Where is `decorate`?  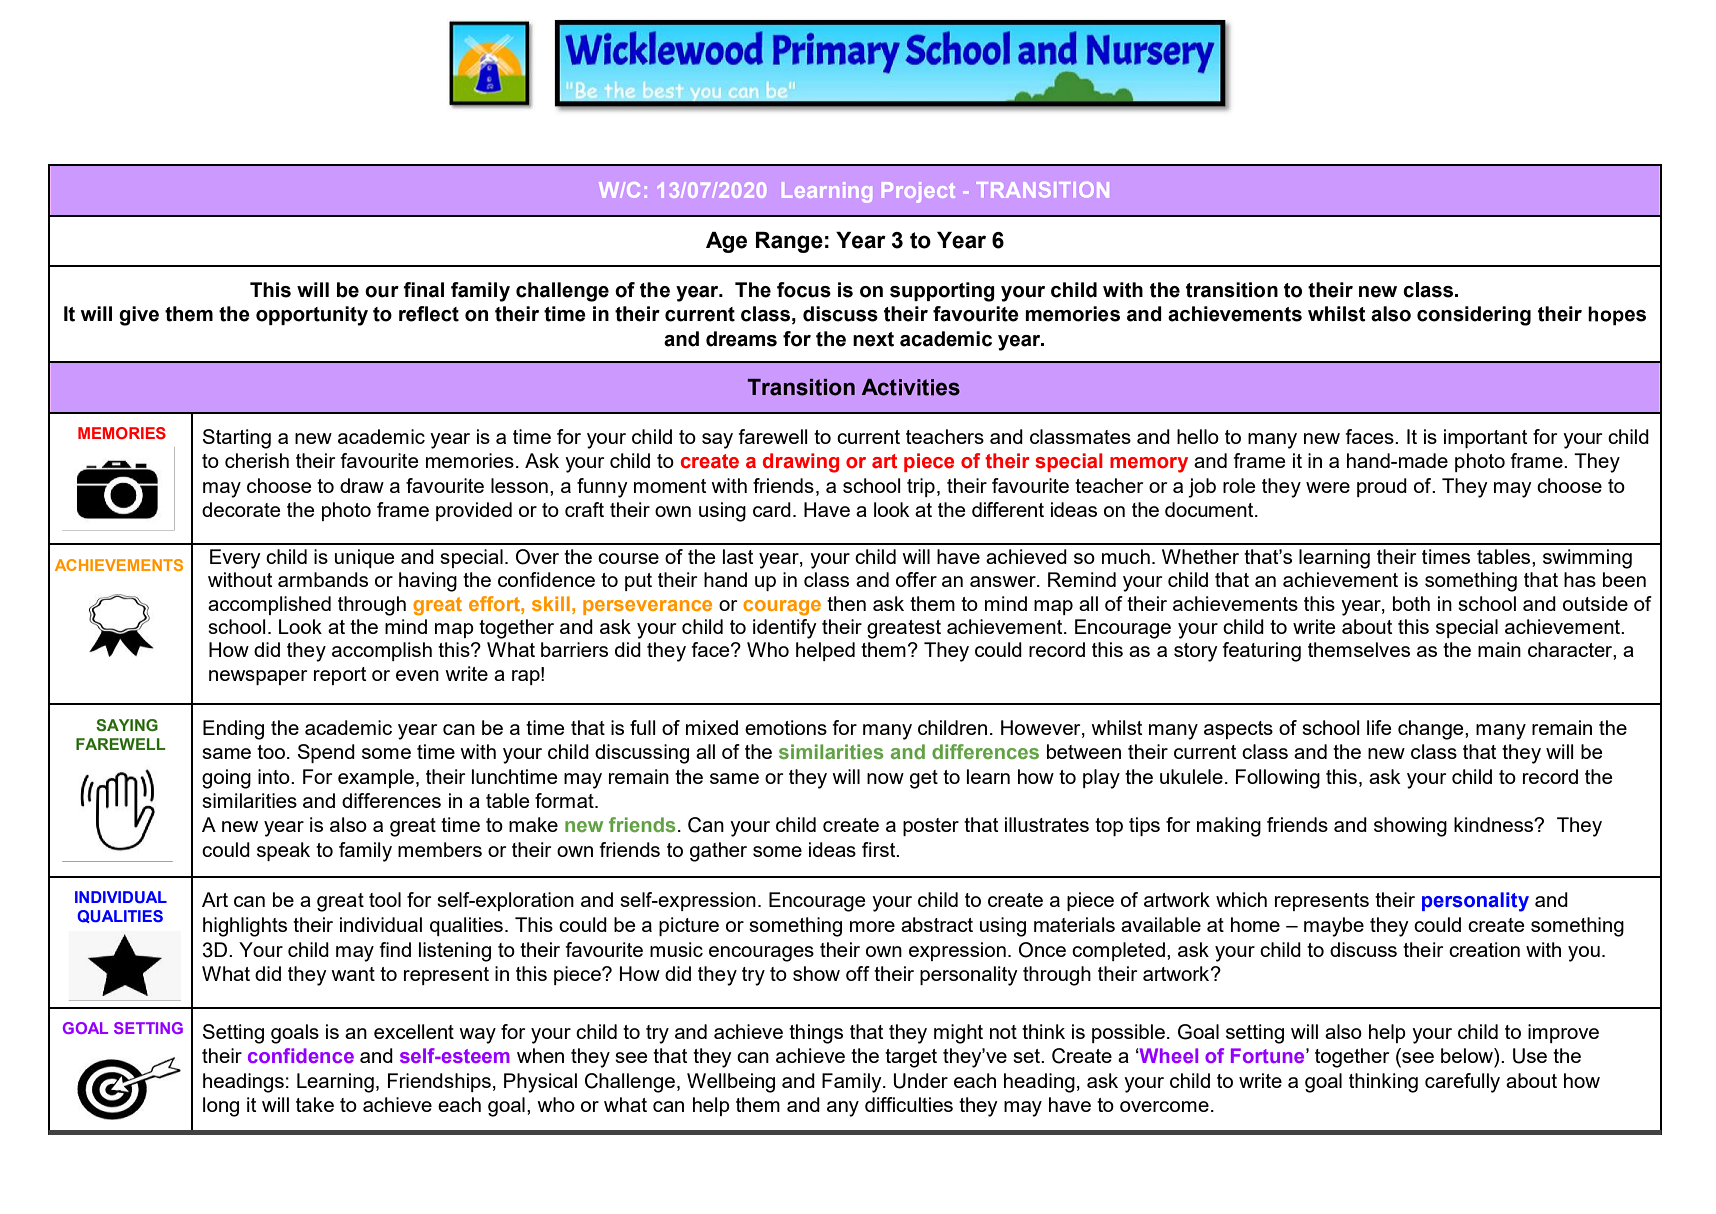
decorate is located at coordinates (241, 509).
